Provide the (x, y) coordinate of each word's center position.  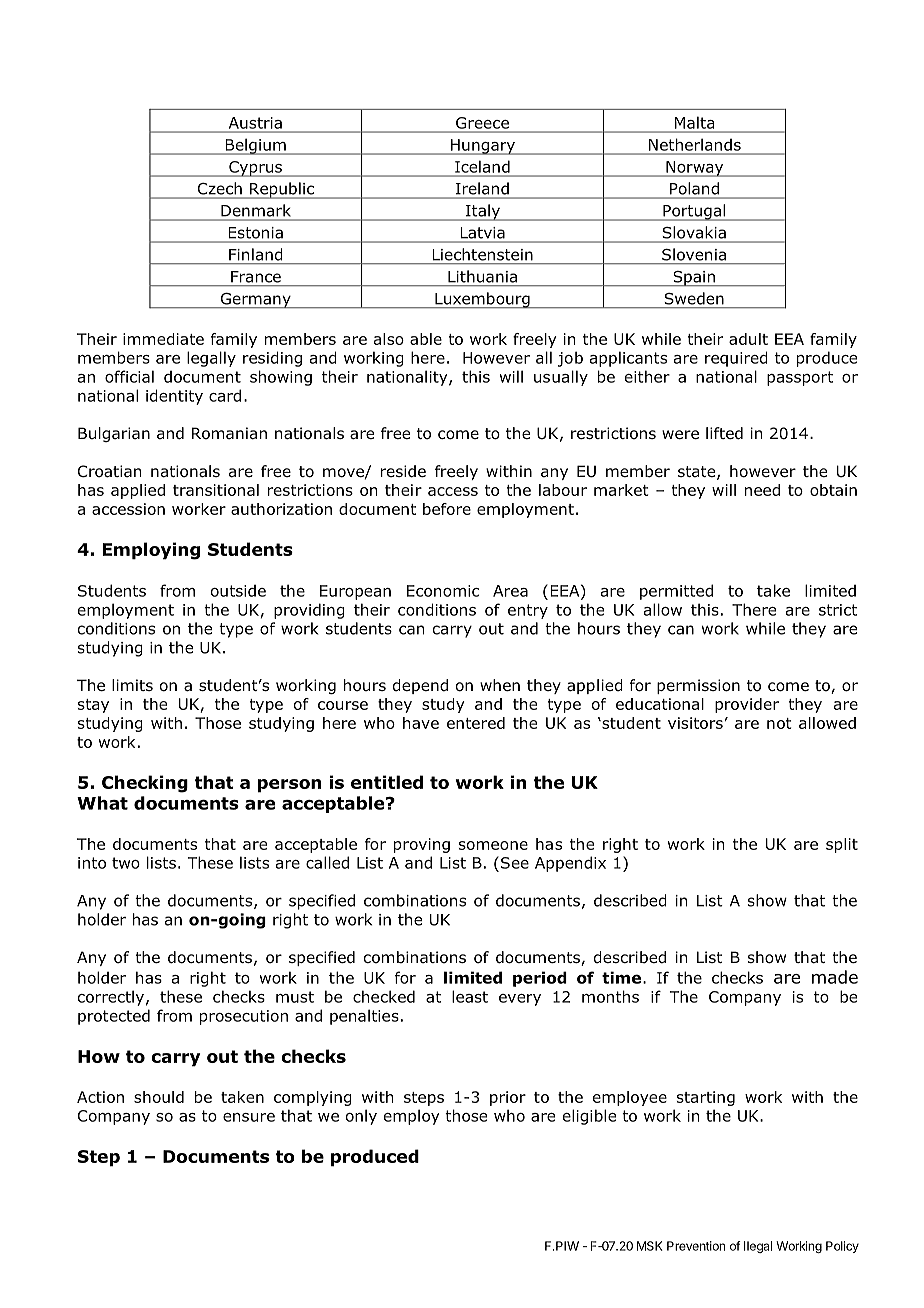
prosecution (244, 1017)
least (470, 996)
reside (403, 471)
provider (747, 705)
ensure (249, 1117)
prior (508, 1098)
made (835, 977)
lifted (724, 433)
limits (132, 685)
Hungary (483, 147)
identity (174, 397)
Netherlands (695, 145)
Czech (220, 188)
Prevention (696, 1246)
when (500, 685)
